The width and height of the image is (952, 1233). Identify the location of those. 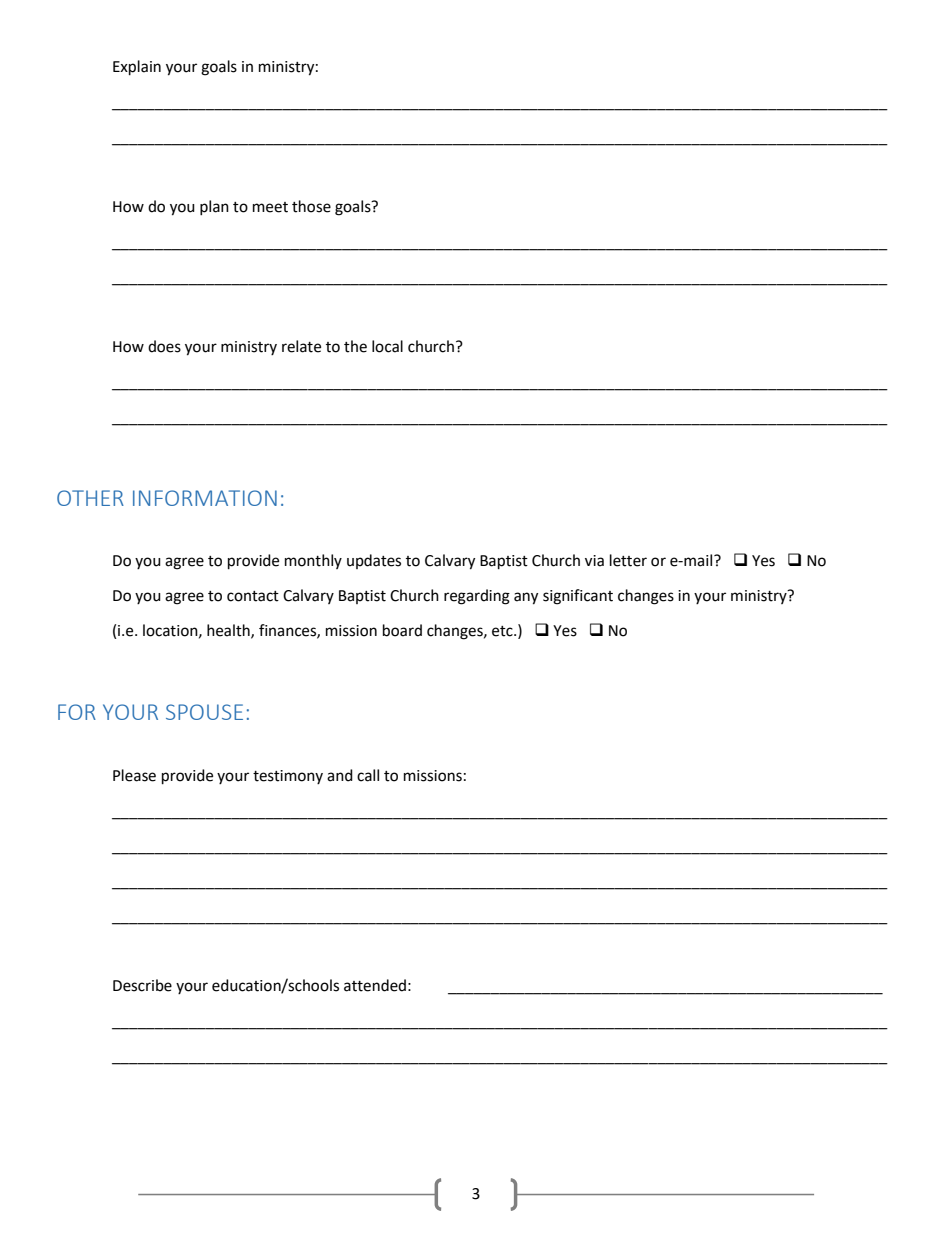
(311, 206).
